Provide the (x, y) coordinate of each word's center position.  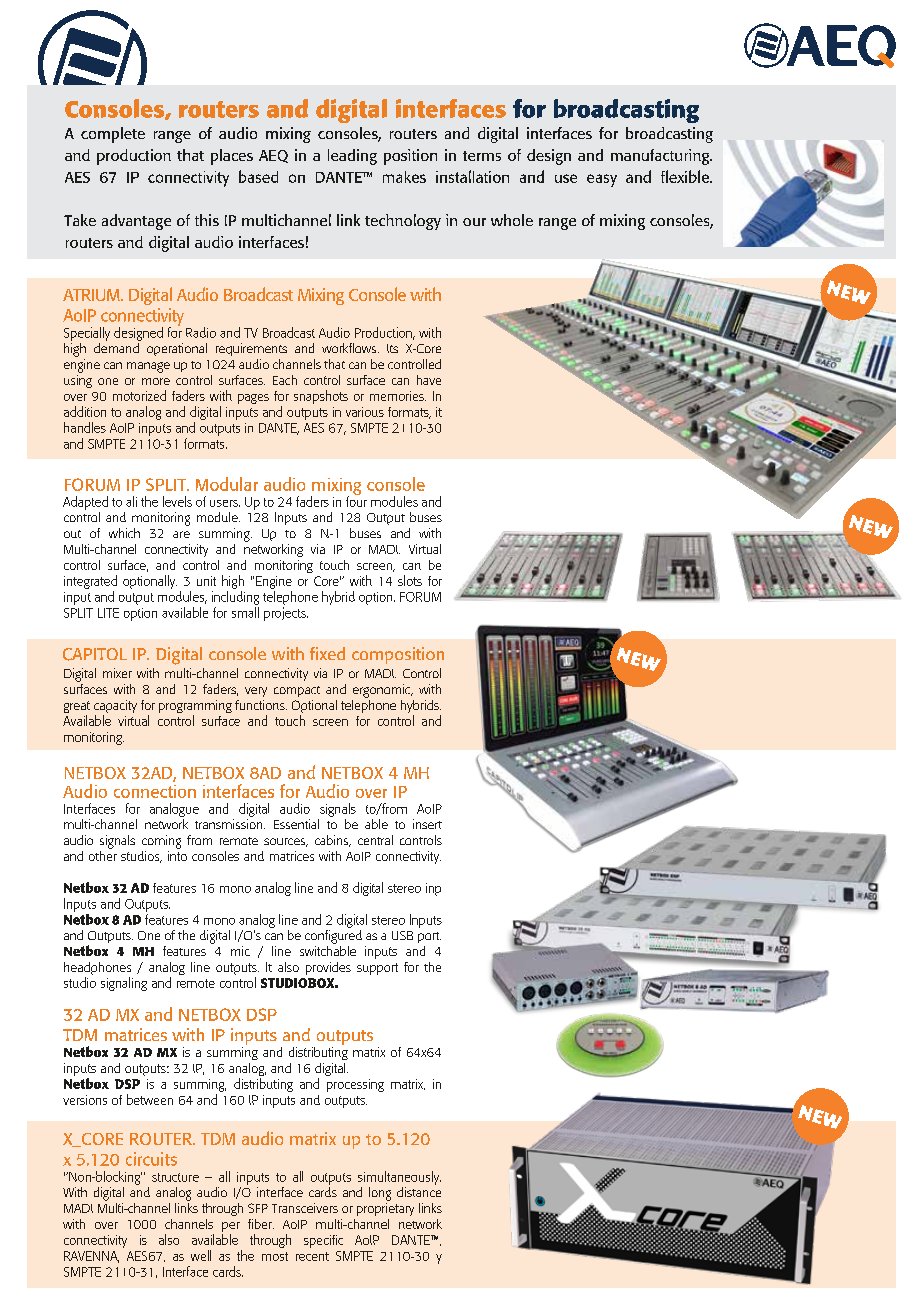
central (375, 840)
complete (113, 135)
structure (175, 1177)
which (124, 533)
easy (602, 180)
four (356, 500)
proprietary (385, 1209)
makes (404, 177)
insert (427, 824)
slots (410, 580)
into (177, 856)
